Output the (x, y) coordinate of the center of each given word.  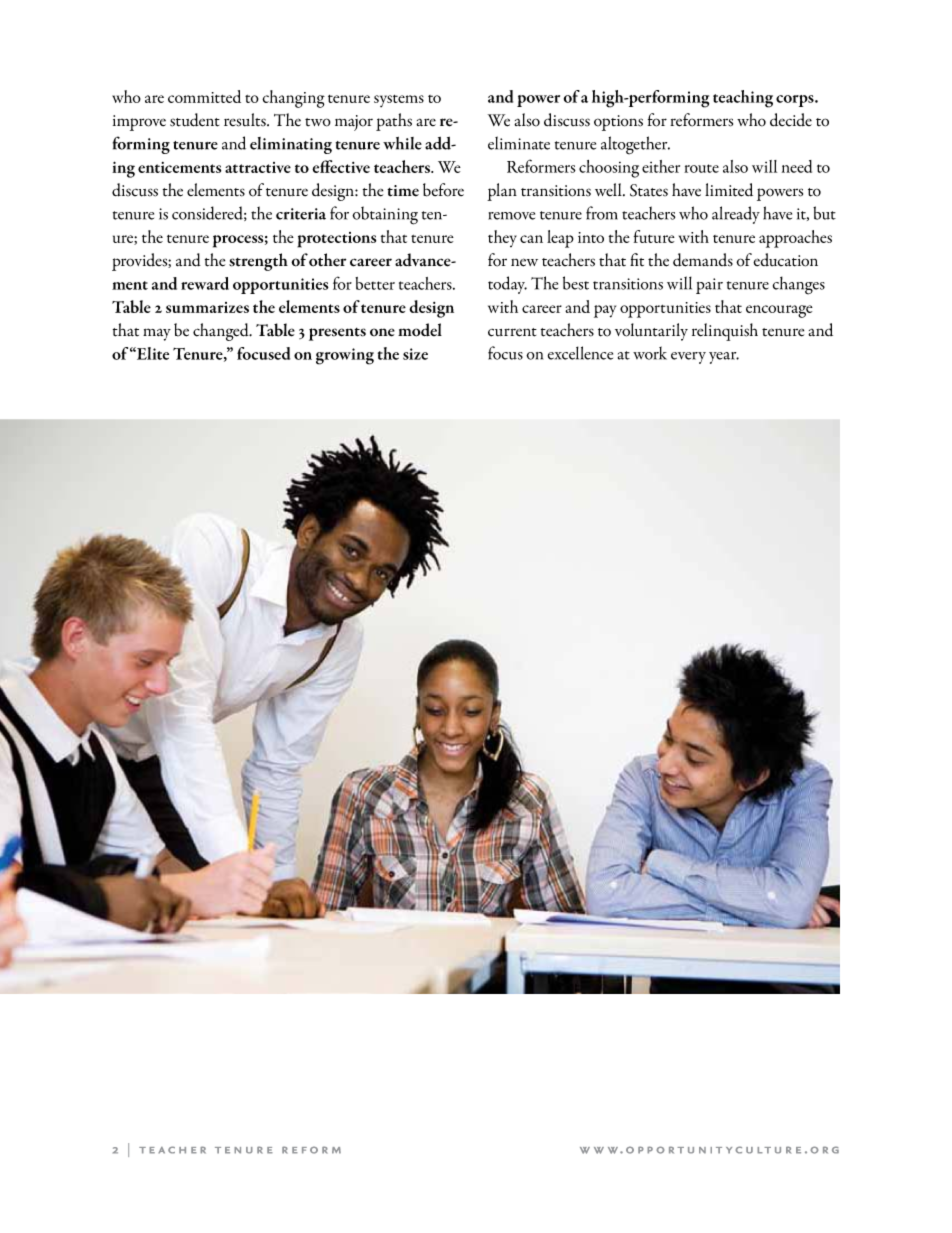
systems (399, 101)
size (415, 354)
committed (204, 96)
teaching (743, 99)
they (502, 238)
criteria (301, 214)
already (736, 215)
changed (222, 332)
